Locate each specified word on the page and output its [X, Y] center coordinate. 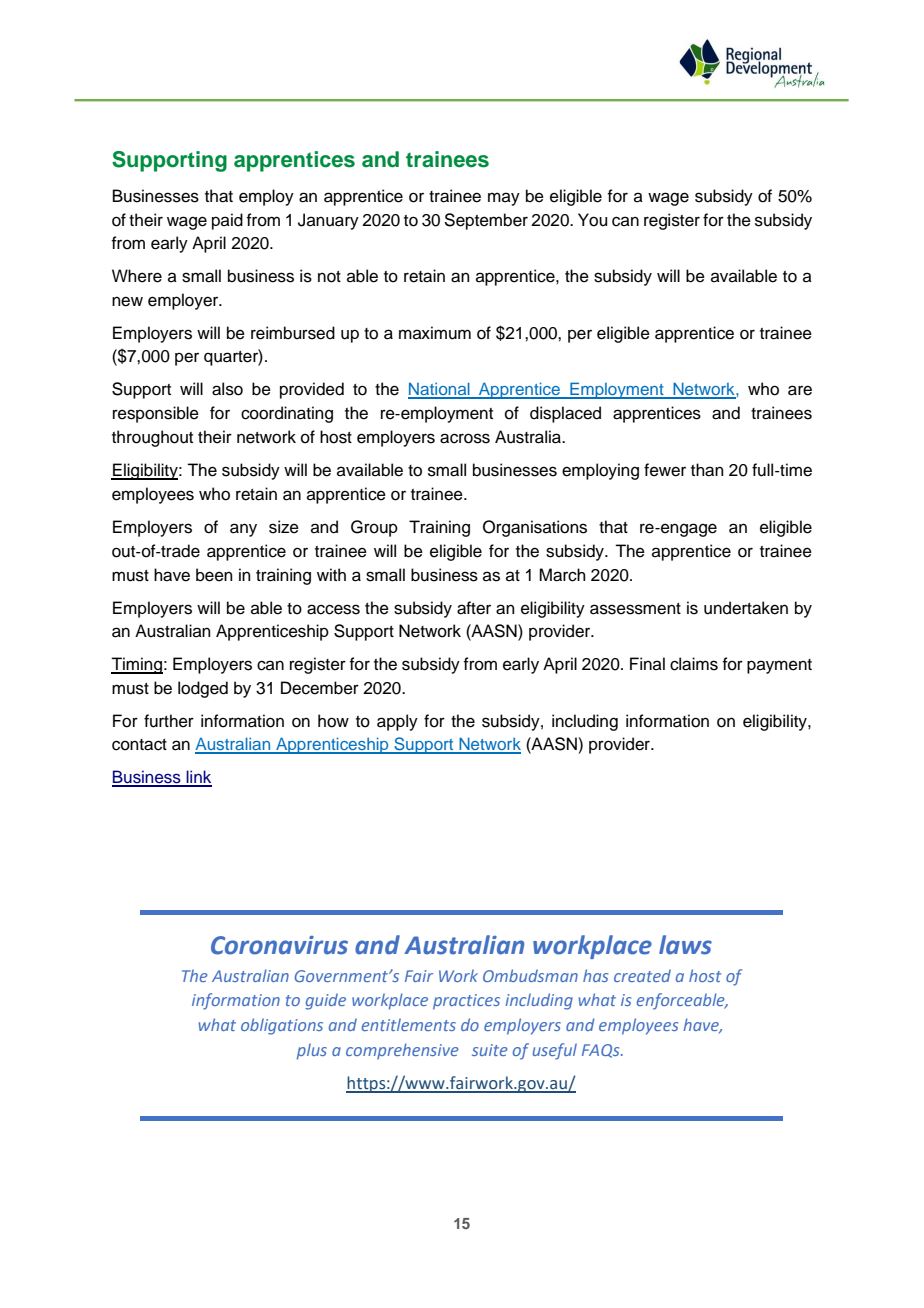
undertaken [746, 608]
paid [227, 221]
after [474, 608]
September [486, 221]
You [592, 220]
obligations [282, 1026]
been [214, 575]
